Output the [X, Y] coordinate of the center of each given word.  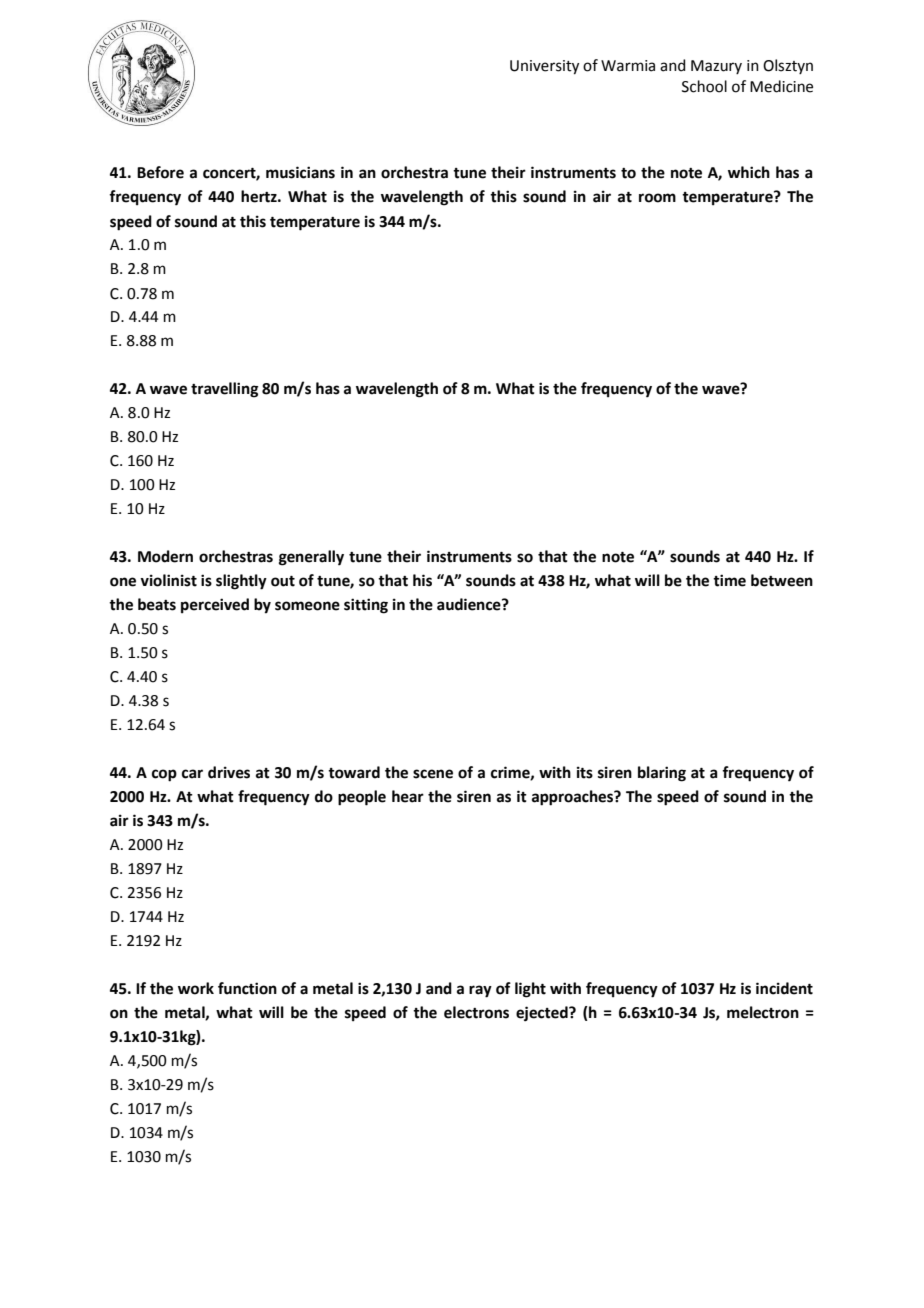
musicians [300, 172]
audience [470, 604]
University [544, 67]
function [247, 988]
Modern [165, 556]
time [729, 580]
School [704, 86]
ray [480, 991]
